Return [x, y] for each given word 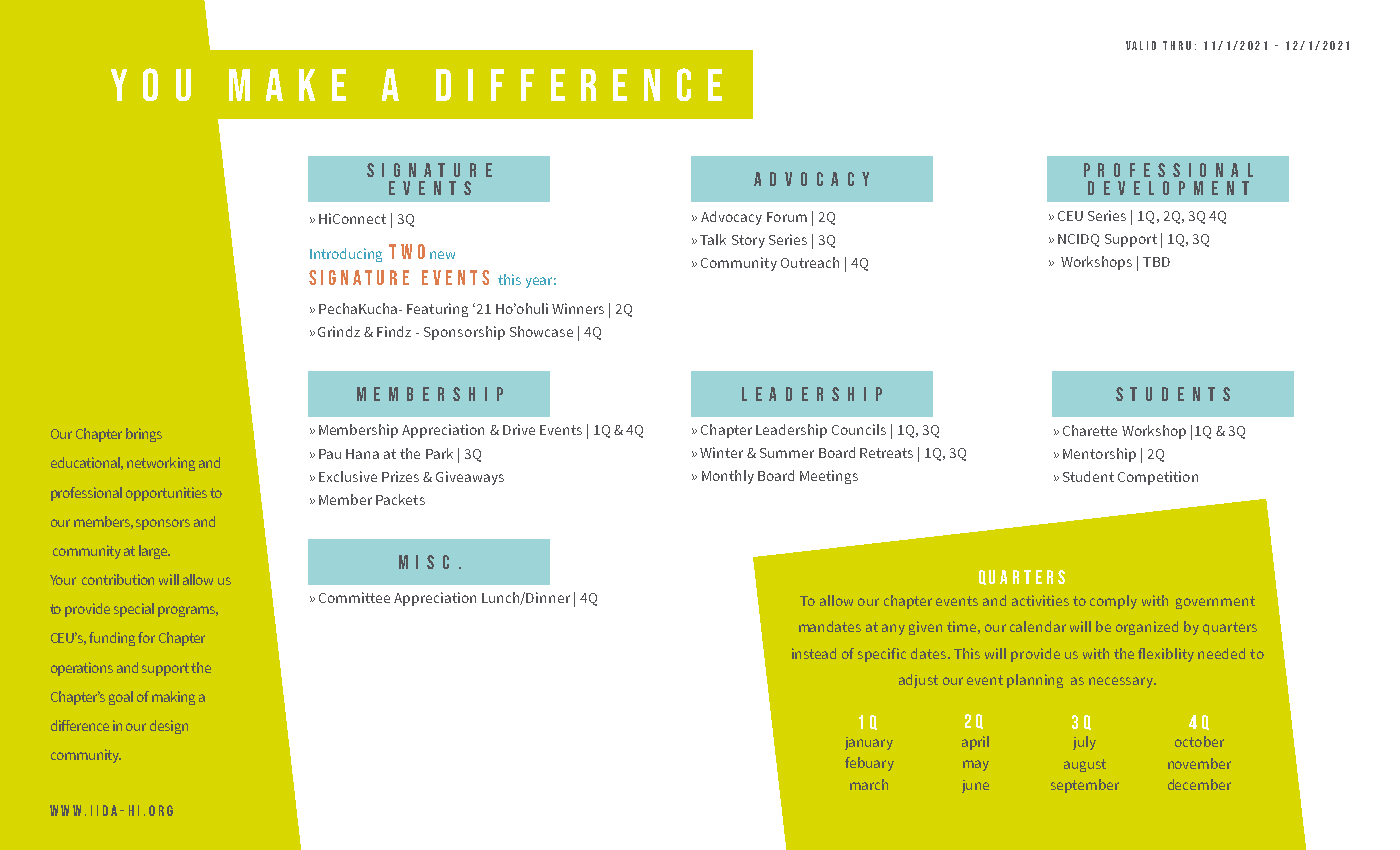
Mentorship [1099, 455]
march [869, 784]
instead [814, 653]
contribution [118, 579]
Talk [713, 239]
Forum [787, 217]
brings [144, 435]
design [169, 727]
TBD [1156, 262]
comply [1113, 602]
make [287, 85]
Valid [1141, 45]
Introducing [346, 255]
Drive [519, 429]
